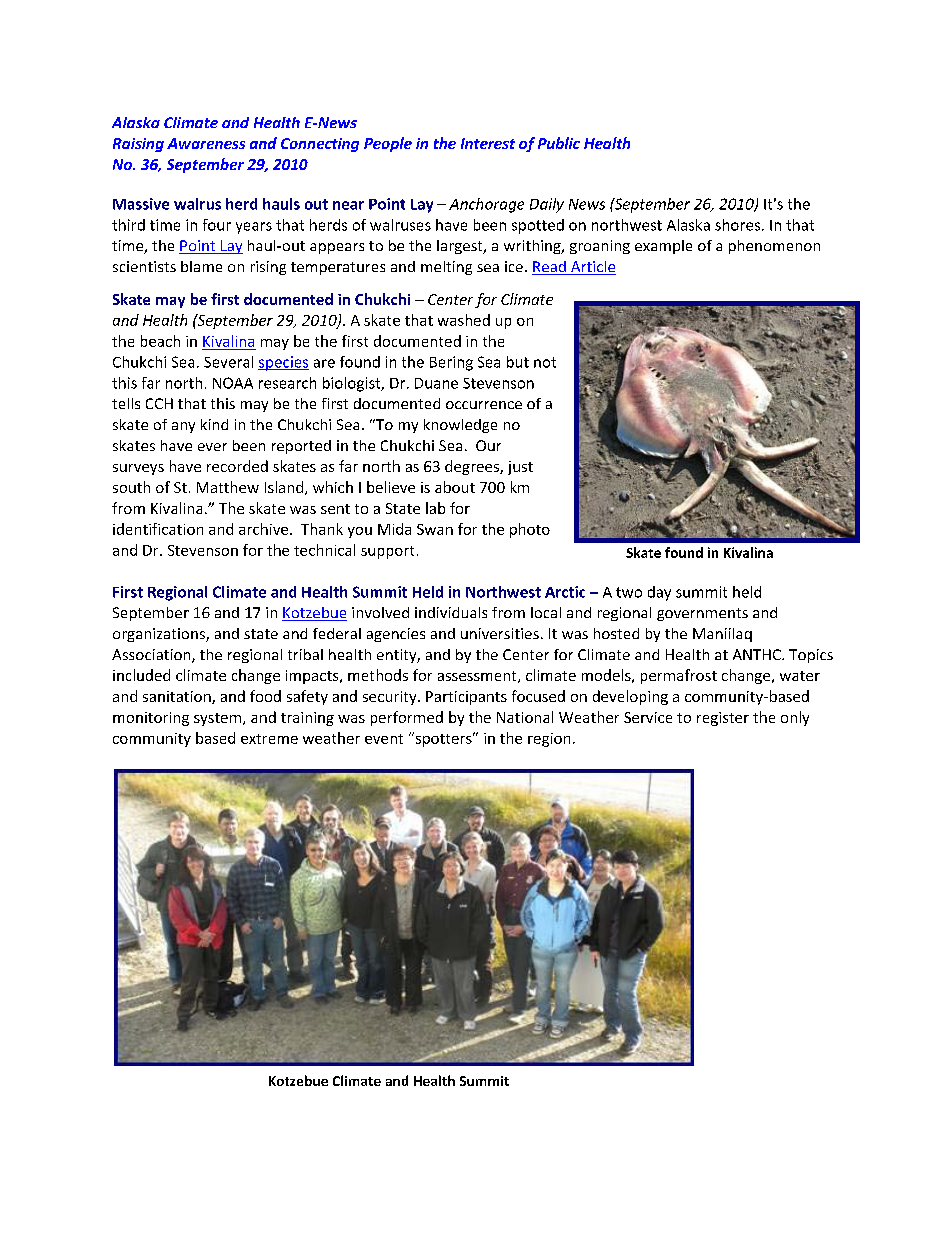  Describe the element at coordinates (520, 468) in the screenshot. I see `just` at that location.
